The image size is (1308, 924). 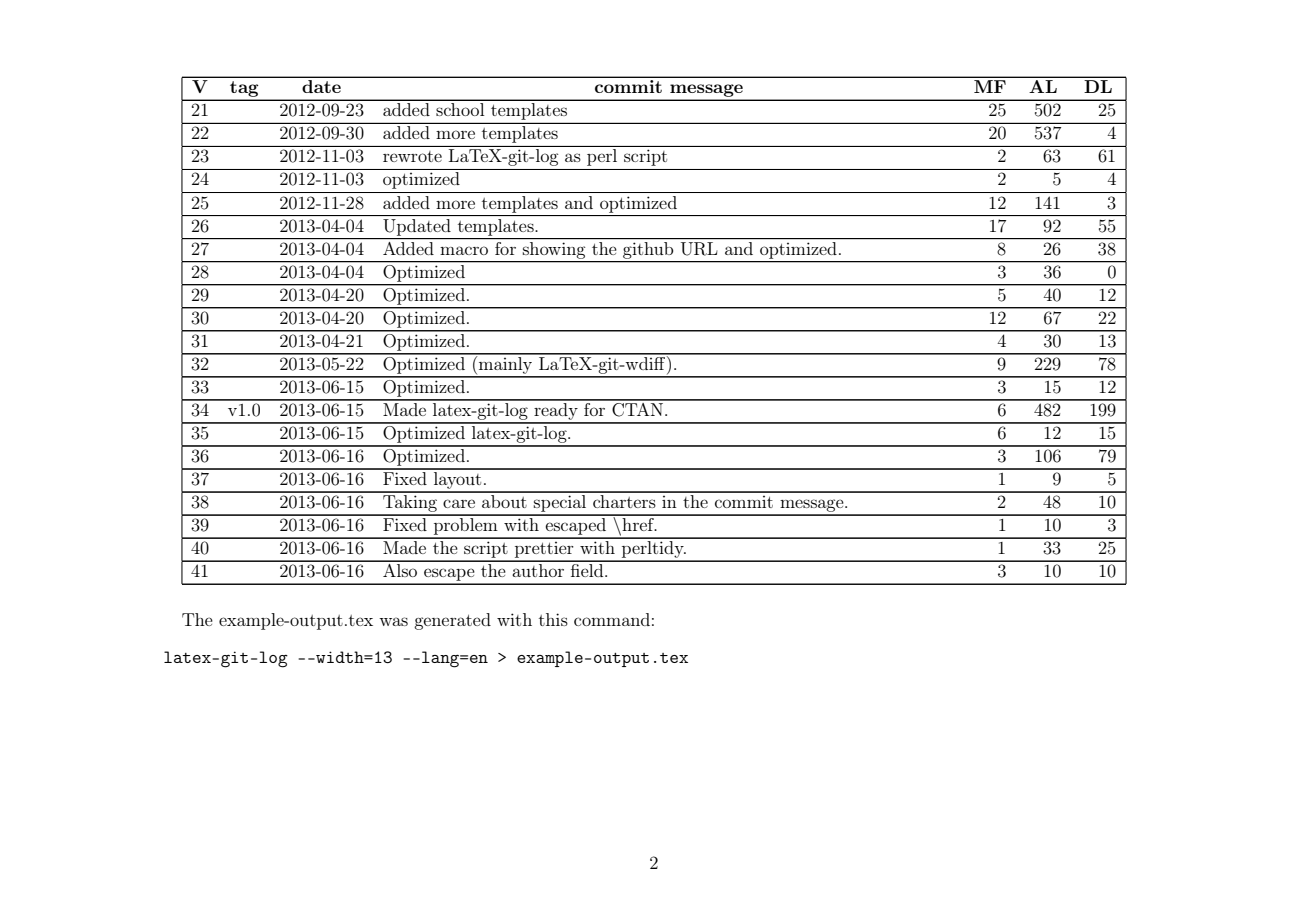 I want to click on was, so click(x=393, y=621).
